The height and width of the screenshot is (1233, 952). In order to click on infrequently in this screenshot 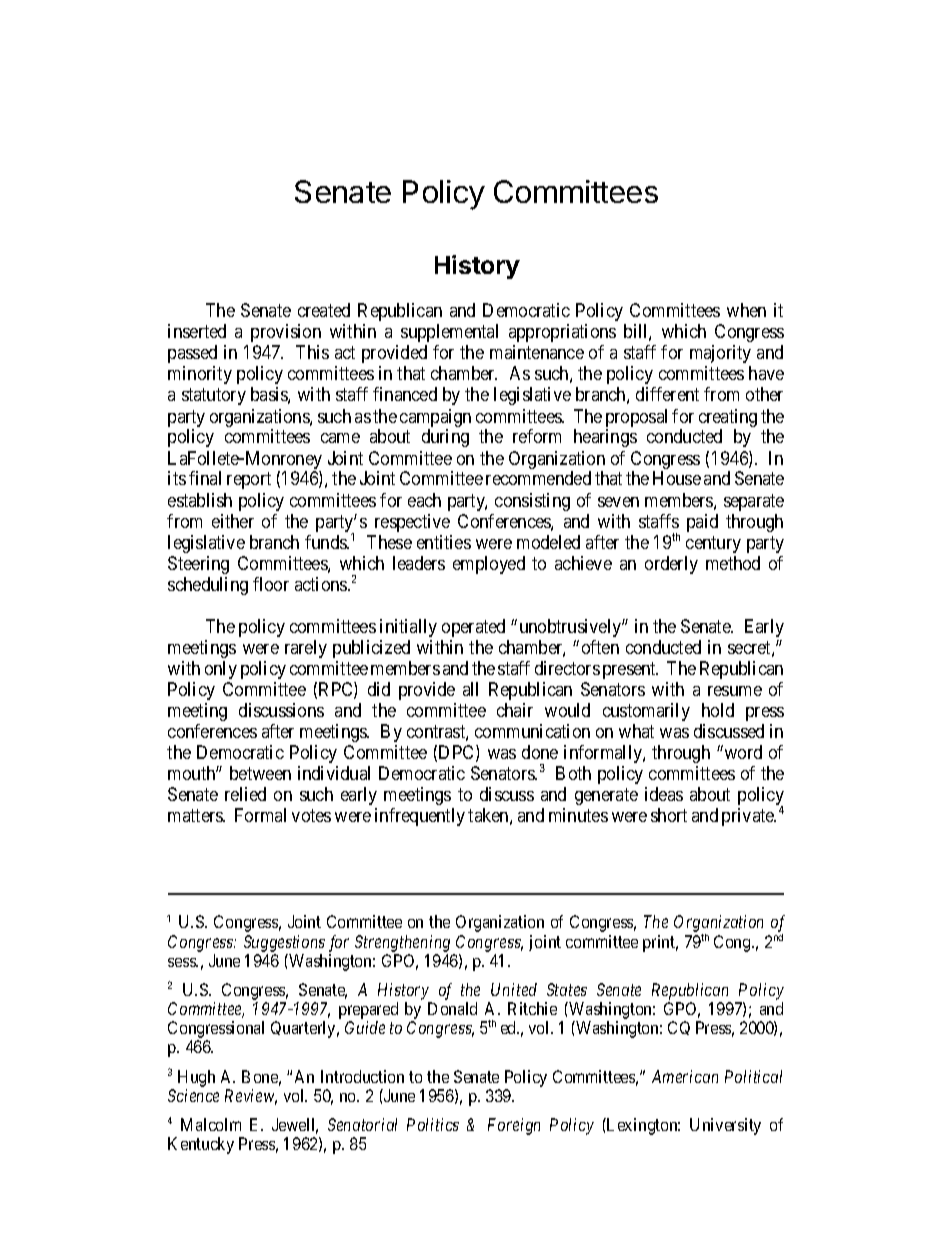, I will do `click(420, 817)`.
